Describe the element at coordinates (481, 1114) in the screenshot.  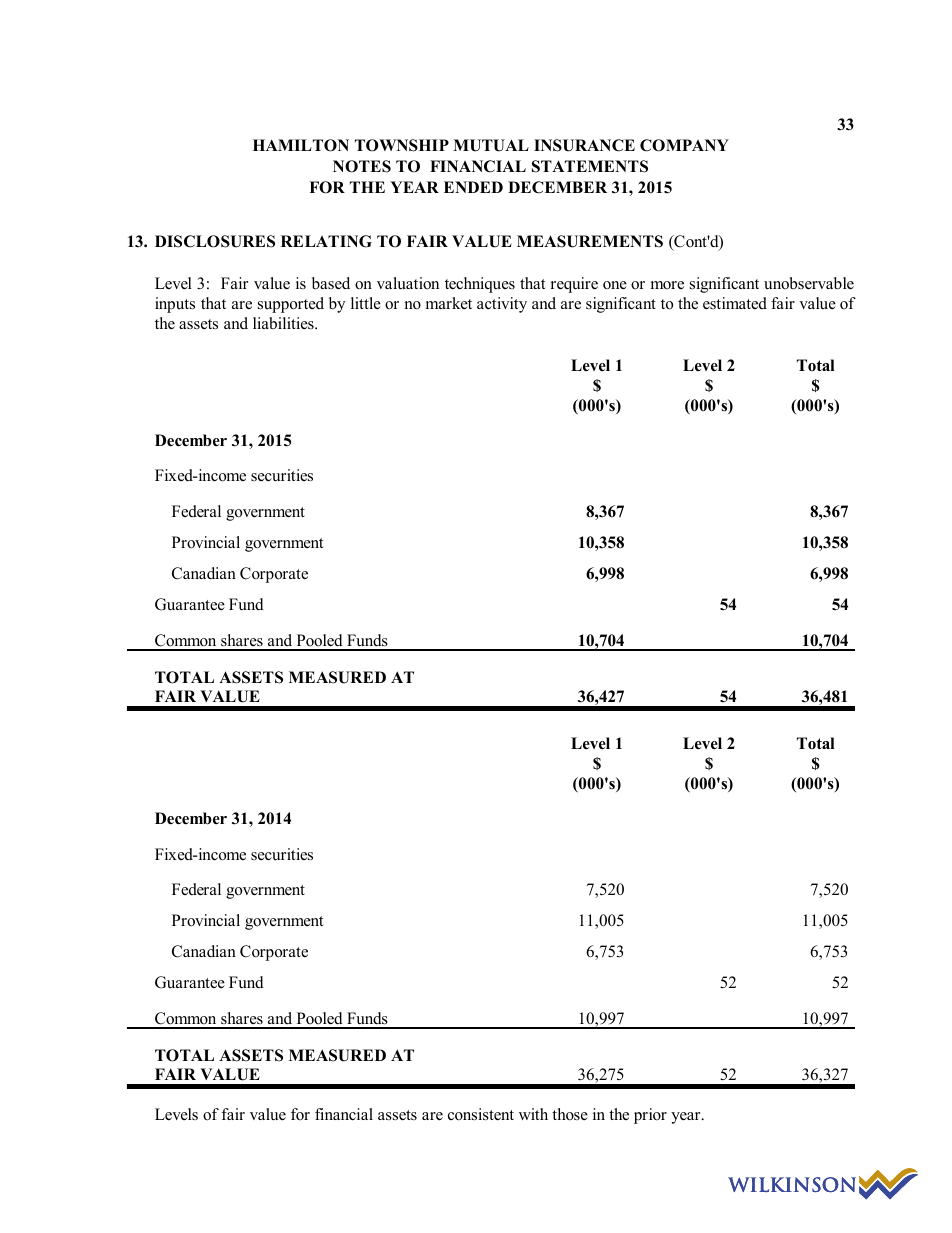
I see `consistent` at that location.
